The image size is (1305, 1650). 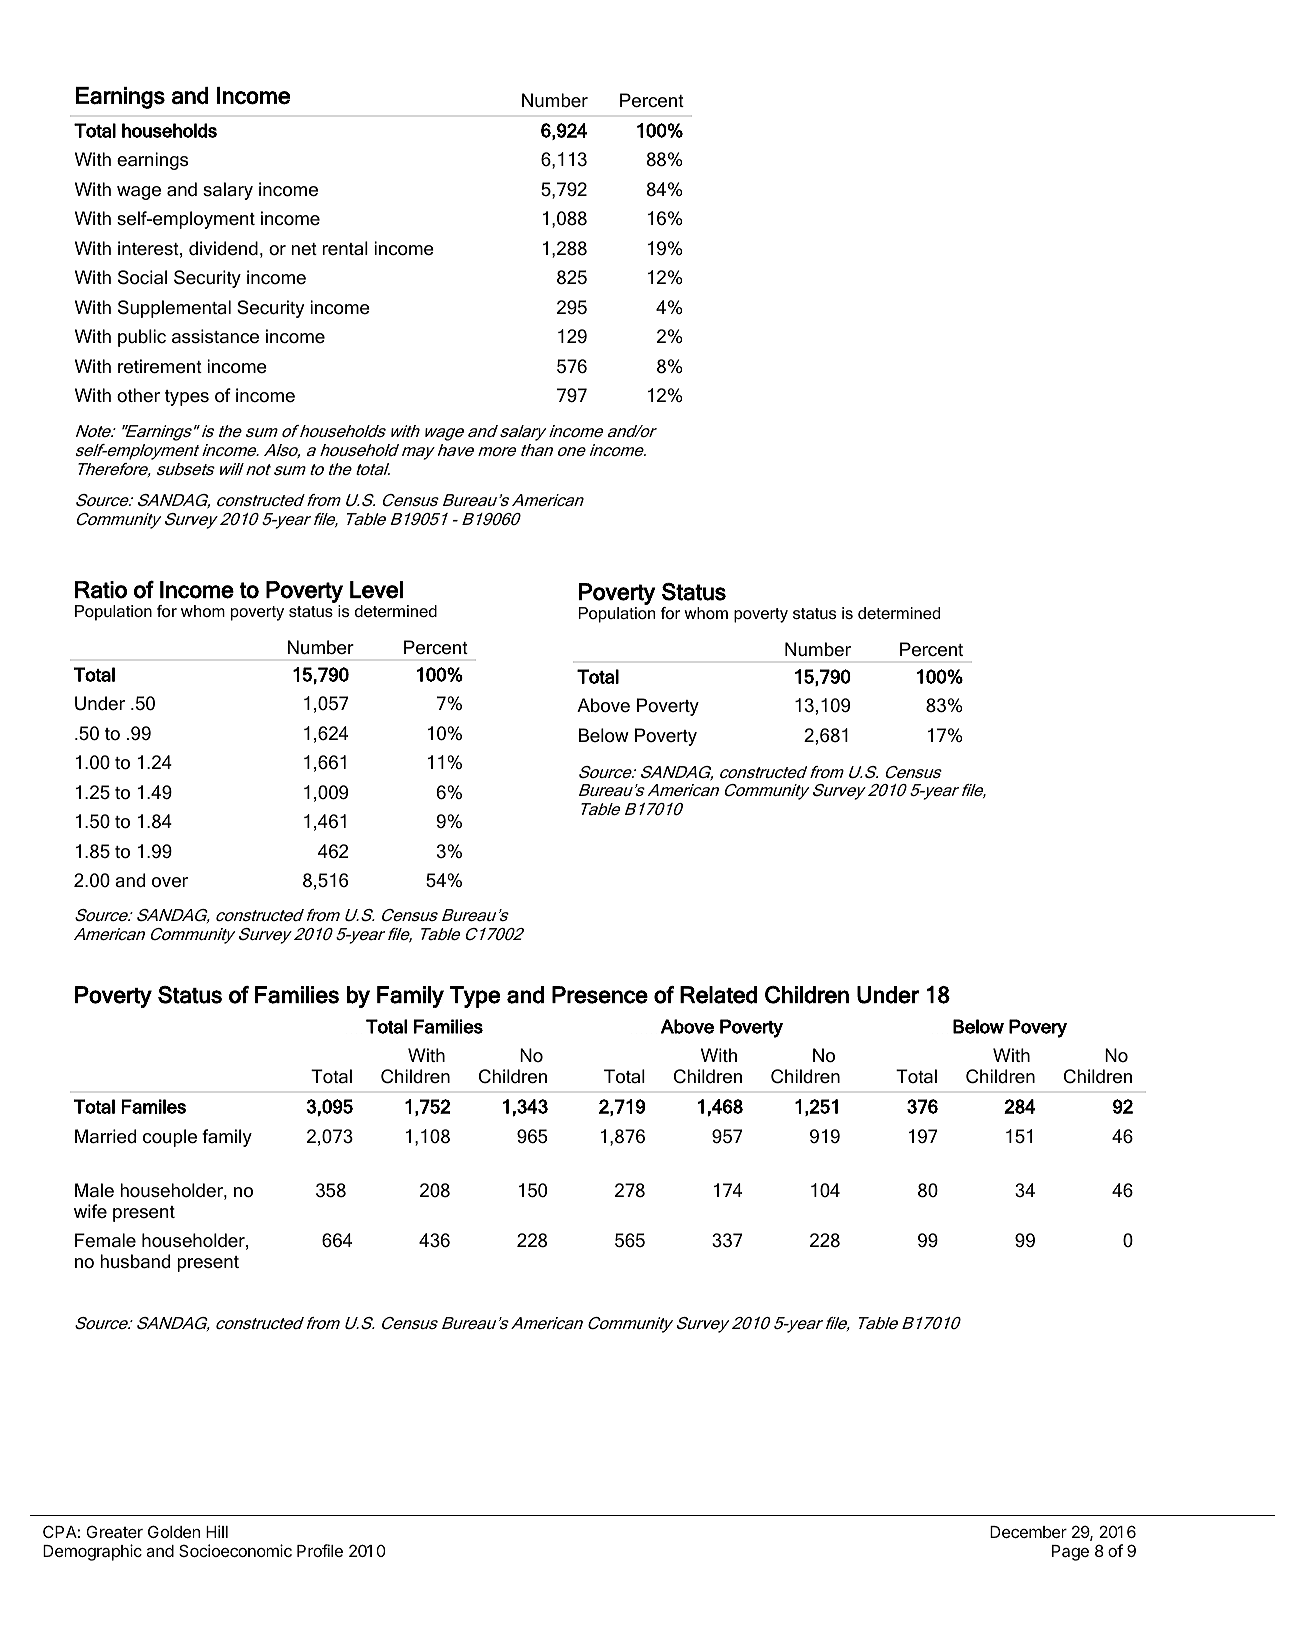 What do you see at coordinates (101, 590) in the screenshot?
I see `Ratio` at bounding box center [101, 590].
